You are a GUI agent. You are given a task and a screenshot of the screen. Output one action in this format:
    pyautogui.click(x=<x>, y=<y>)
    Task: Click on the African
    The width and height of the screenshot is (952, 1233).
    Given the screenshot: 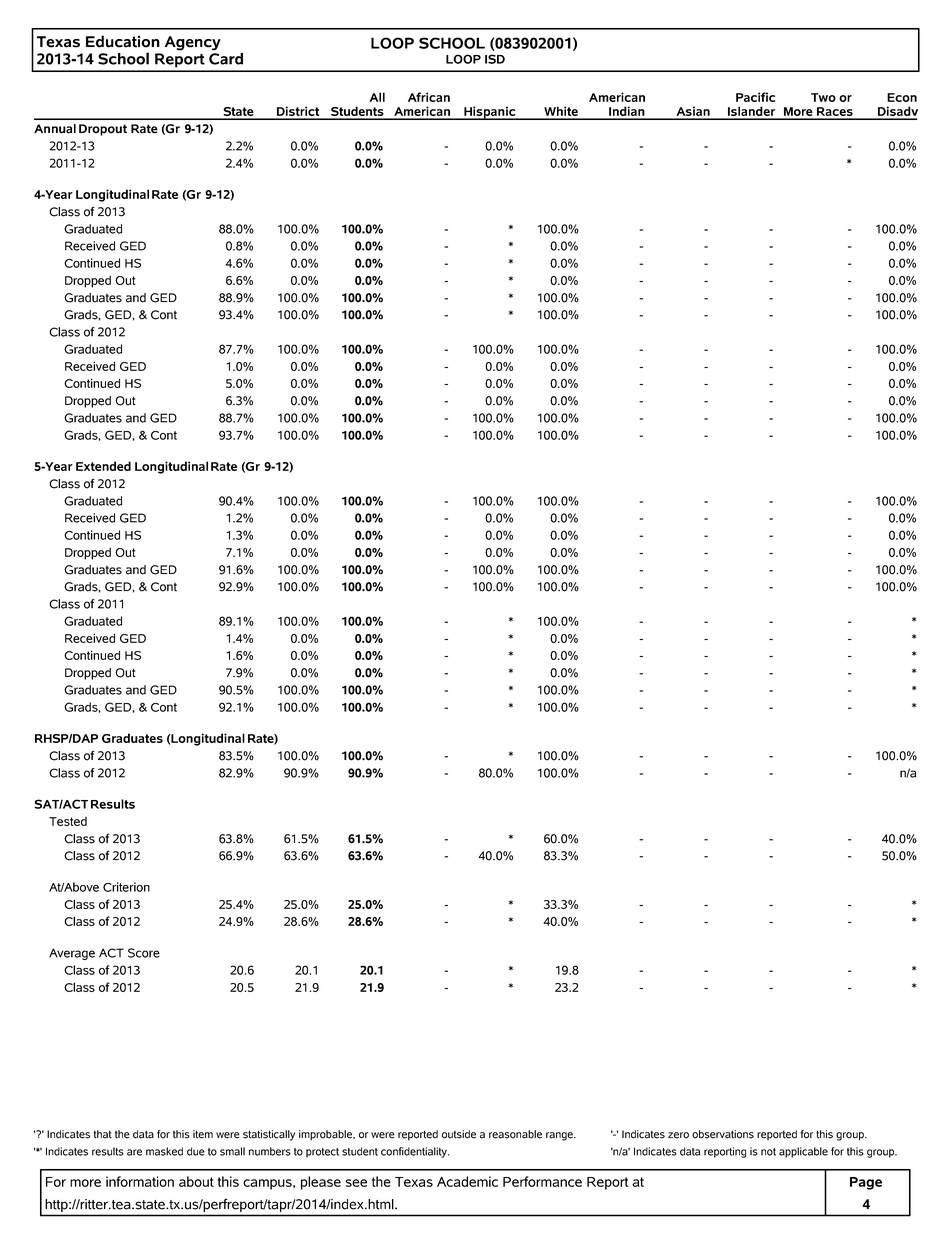 What is the action you would take?
    pyautogui.click(x=429, y=97)
